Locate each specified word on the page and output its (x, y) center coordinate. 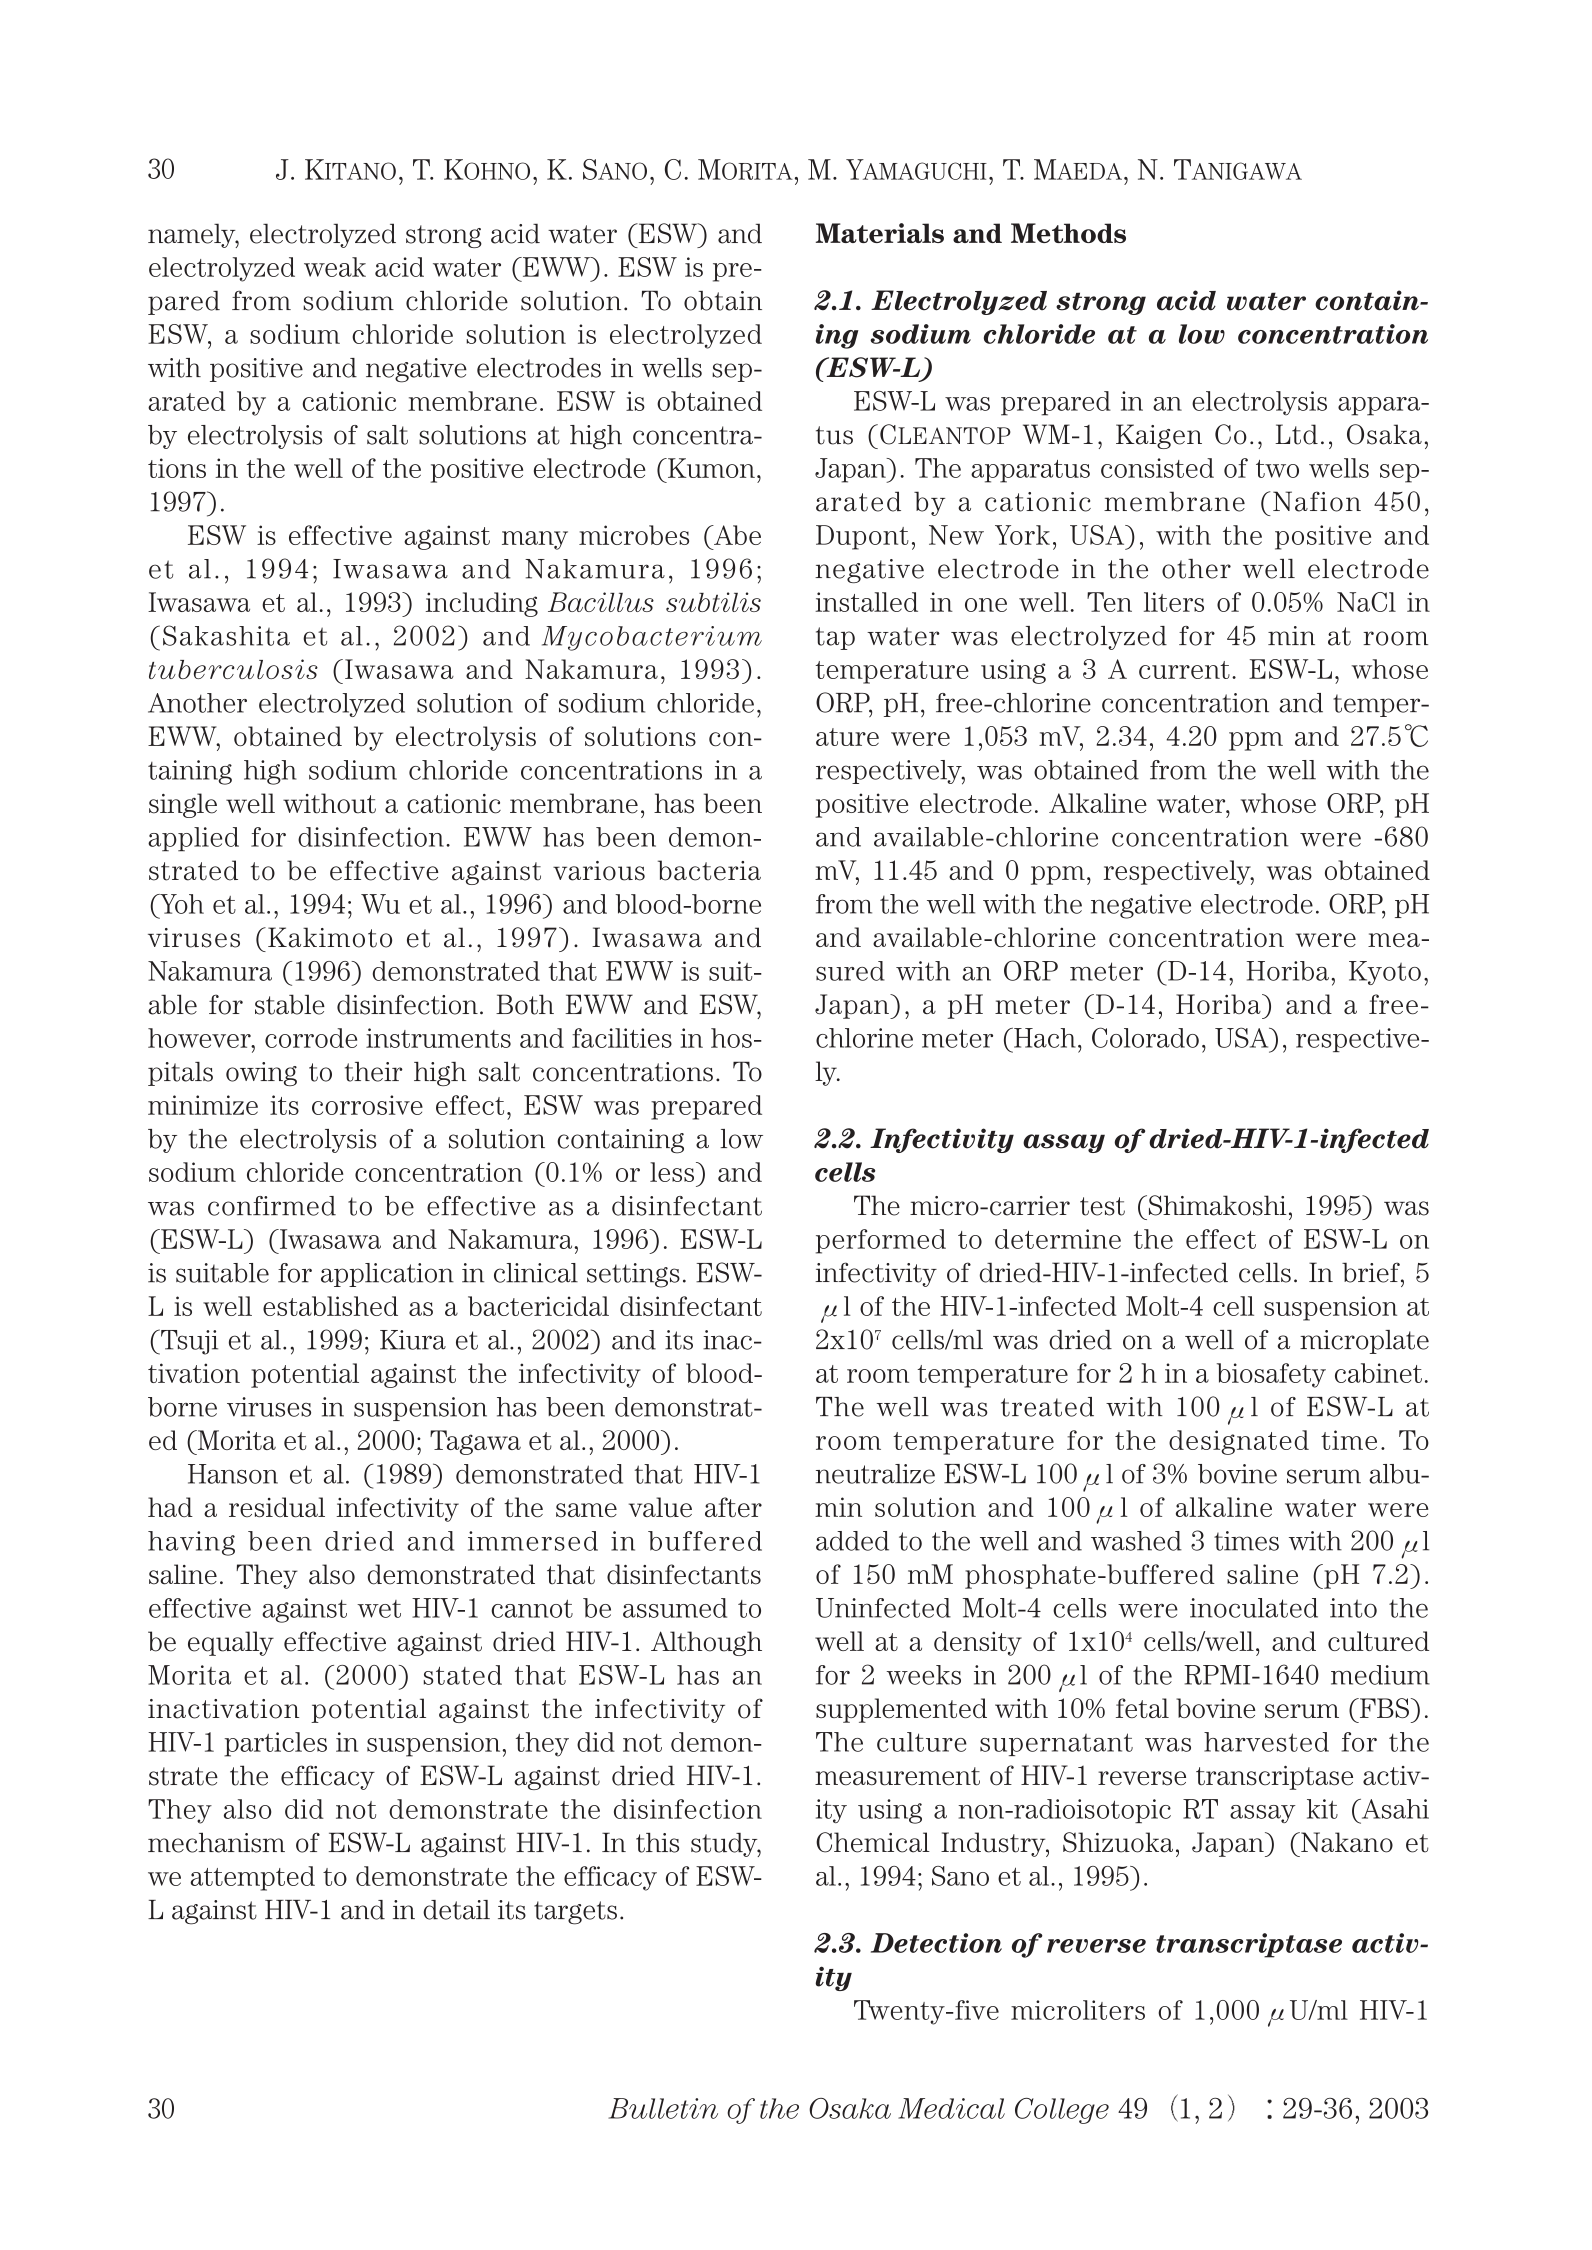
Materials (880, 233)
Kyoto (1385, 973)
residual (277, 1507)
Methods (1068, 233)
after (733, 1507)
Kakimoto (330, 937)
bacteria (709, 870)
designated (1239, 1442)
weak (335, 267)
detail (456, 1910)
